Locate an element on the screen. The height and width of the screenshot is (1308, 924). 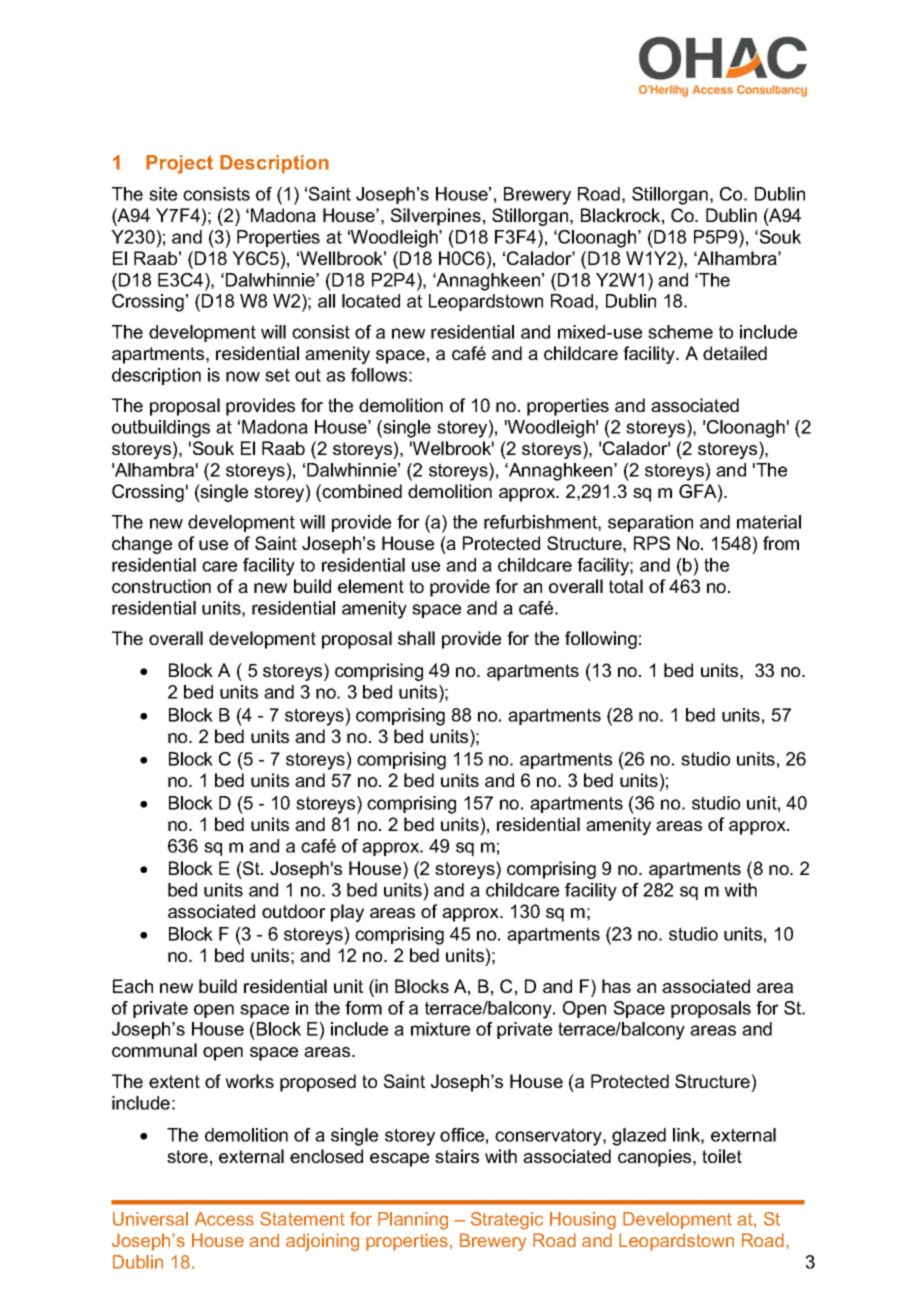
toilet is located at coordinates (722, 1156).
